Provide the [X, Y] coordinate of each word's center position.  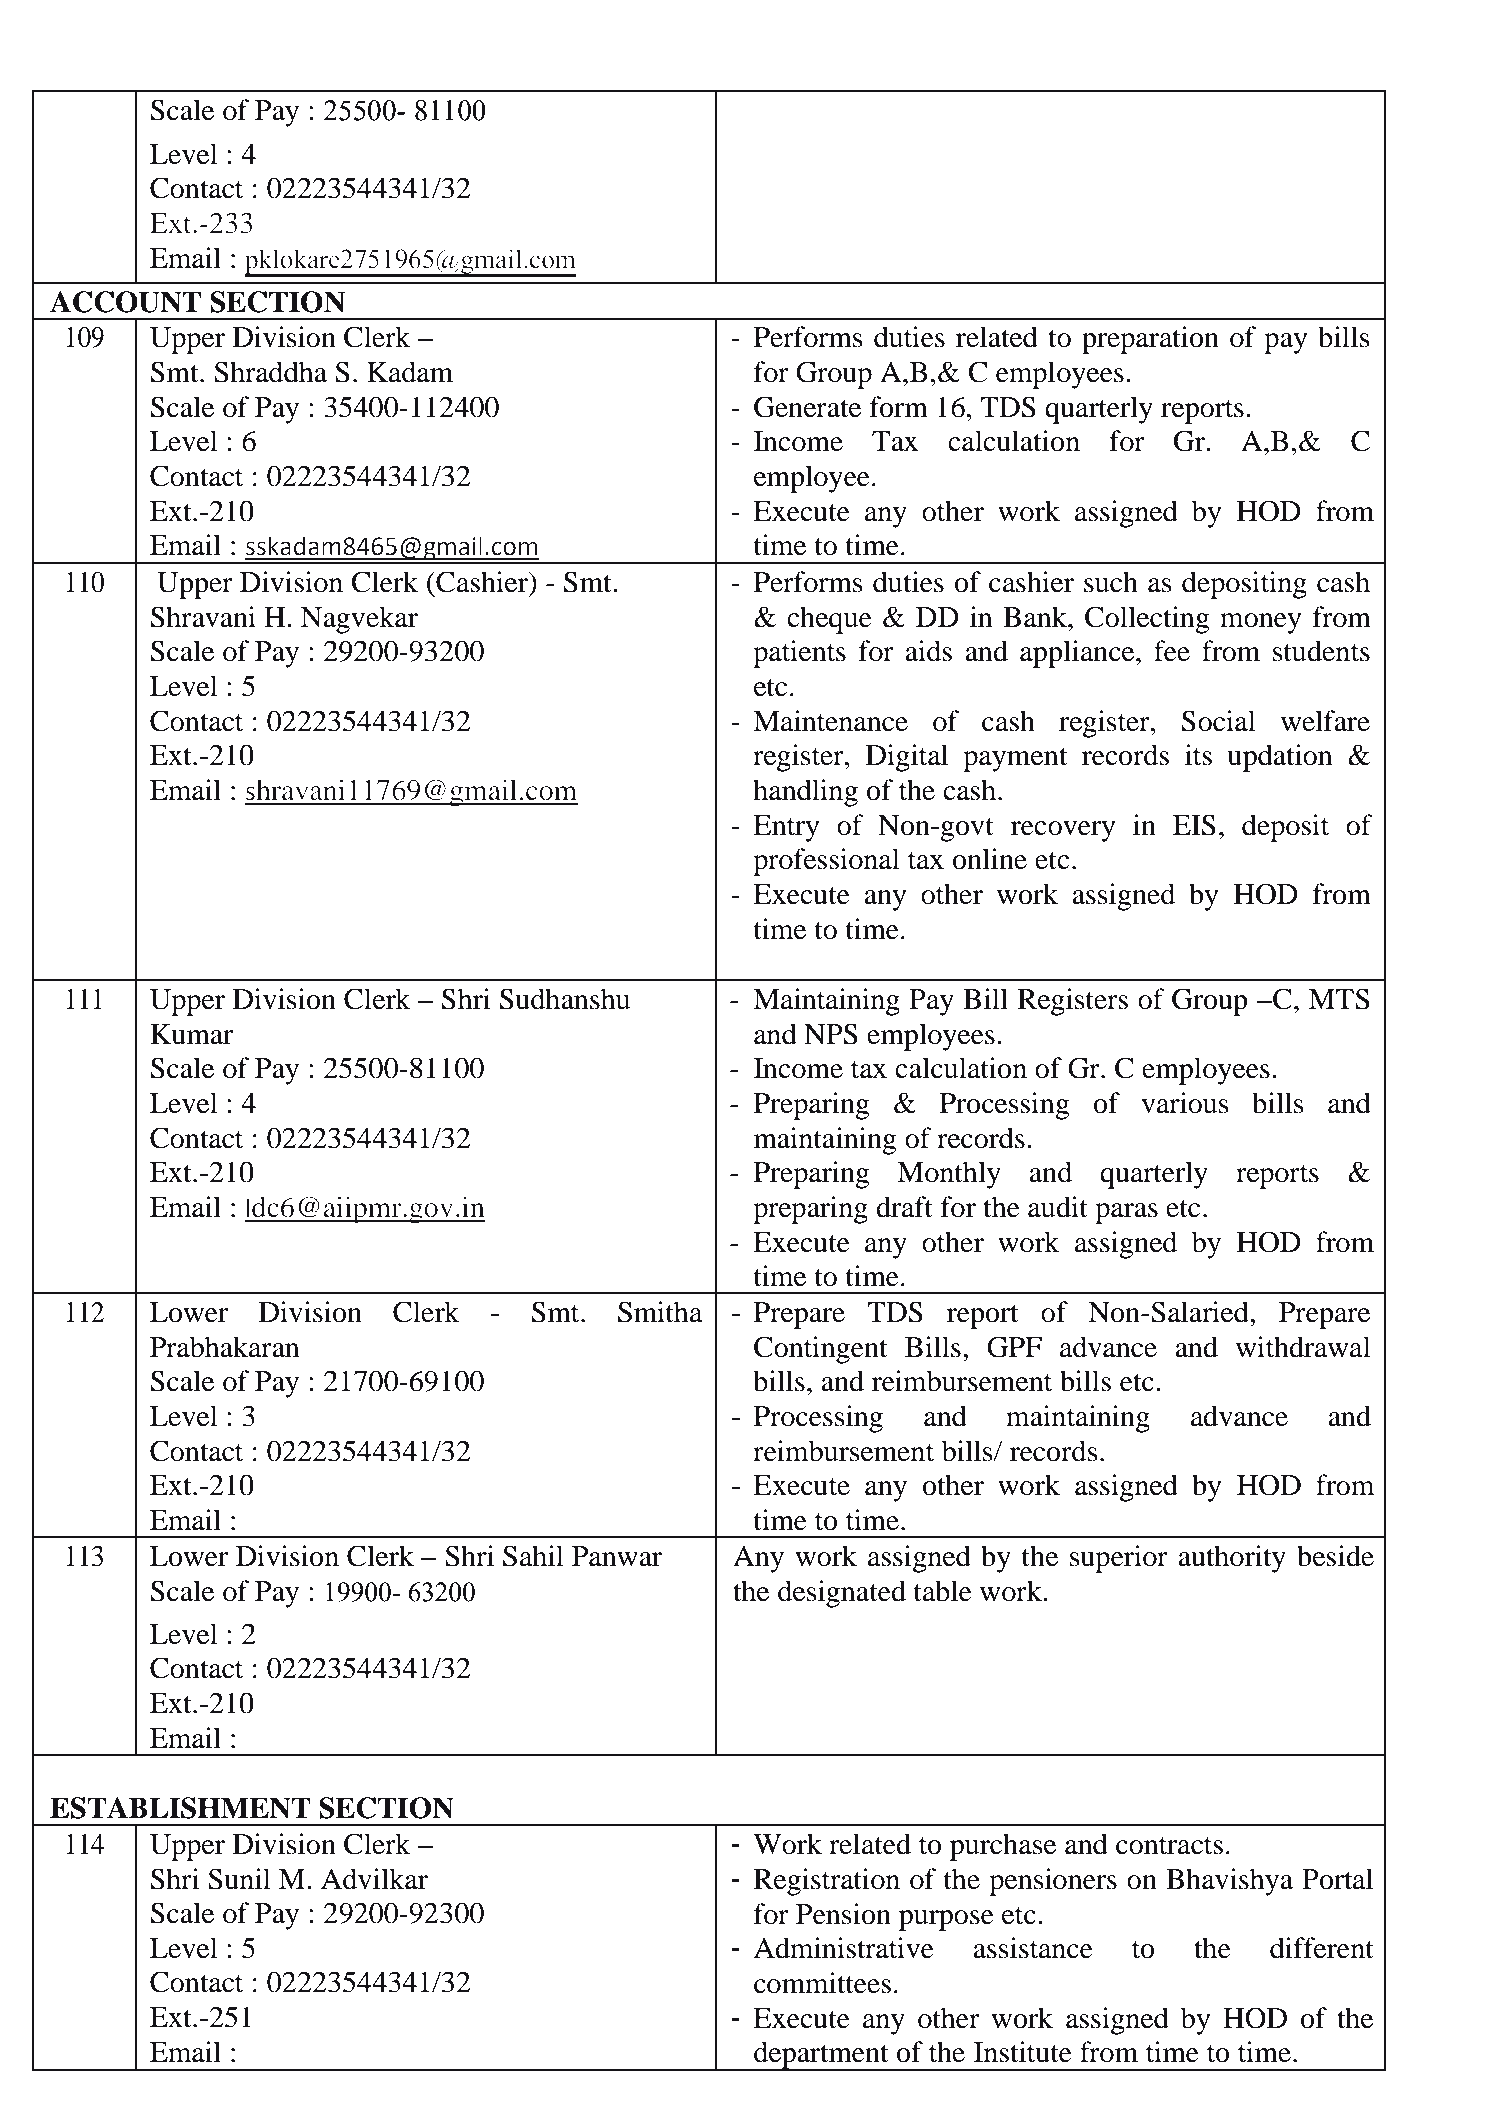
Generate [807, 407]
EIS [1194, 825]
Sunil [239, 1879]
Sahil [533, 1556]
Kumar [191, 1034]
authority [1232, 1559]
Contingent [821, 1350]
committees [822, 1983]
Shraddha [270, 372]
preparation [1150, 340]
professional [826, 862]
